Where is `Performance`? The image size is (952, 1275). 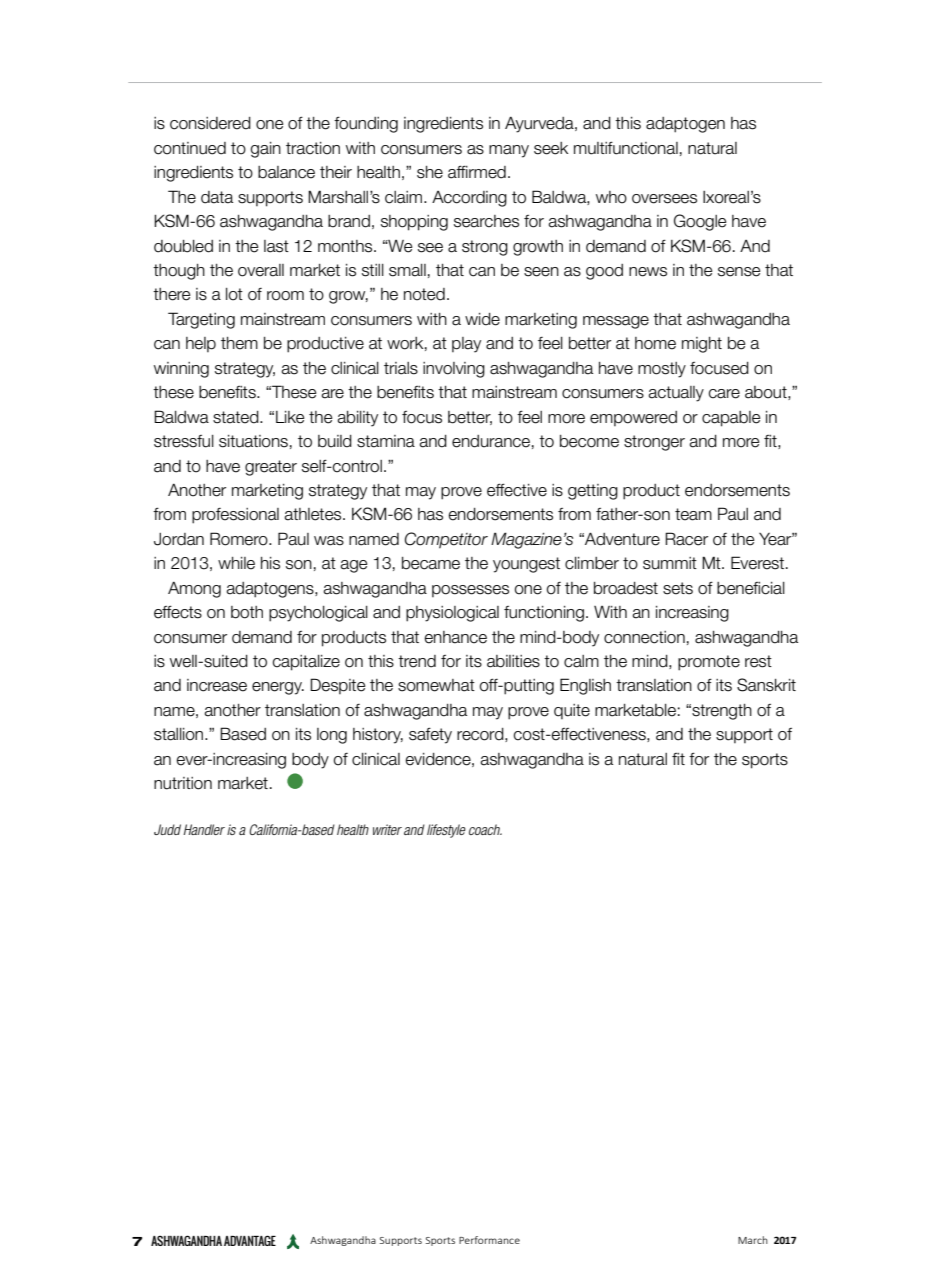
Performance is located at coordinates (489, 1240).
